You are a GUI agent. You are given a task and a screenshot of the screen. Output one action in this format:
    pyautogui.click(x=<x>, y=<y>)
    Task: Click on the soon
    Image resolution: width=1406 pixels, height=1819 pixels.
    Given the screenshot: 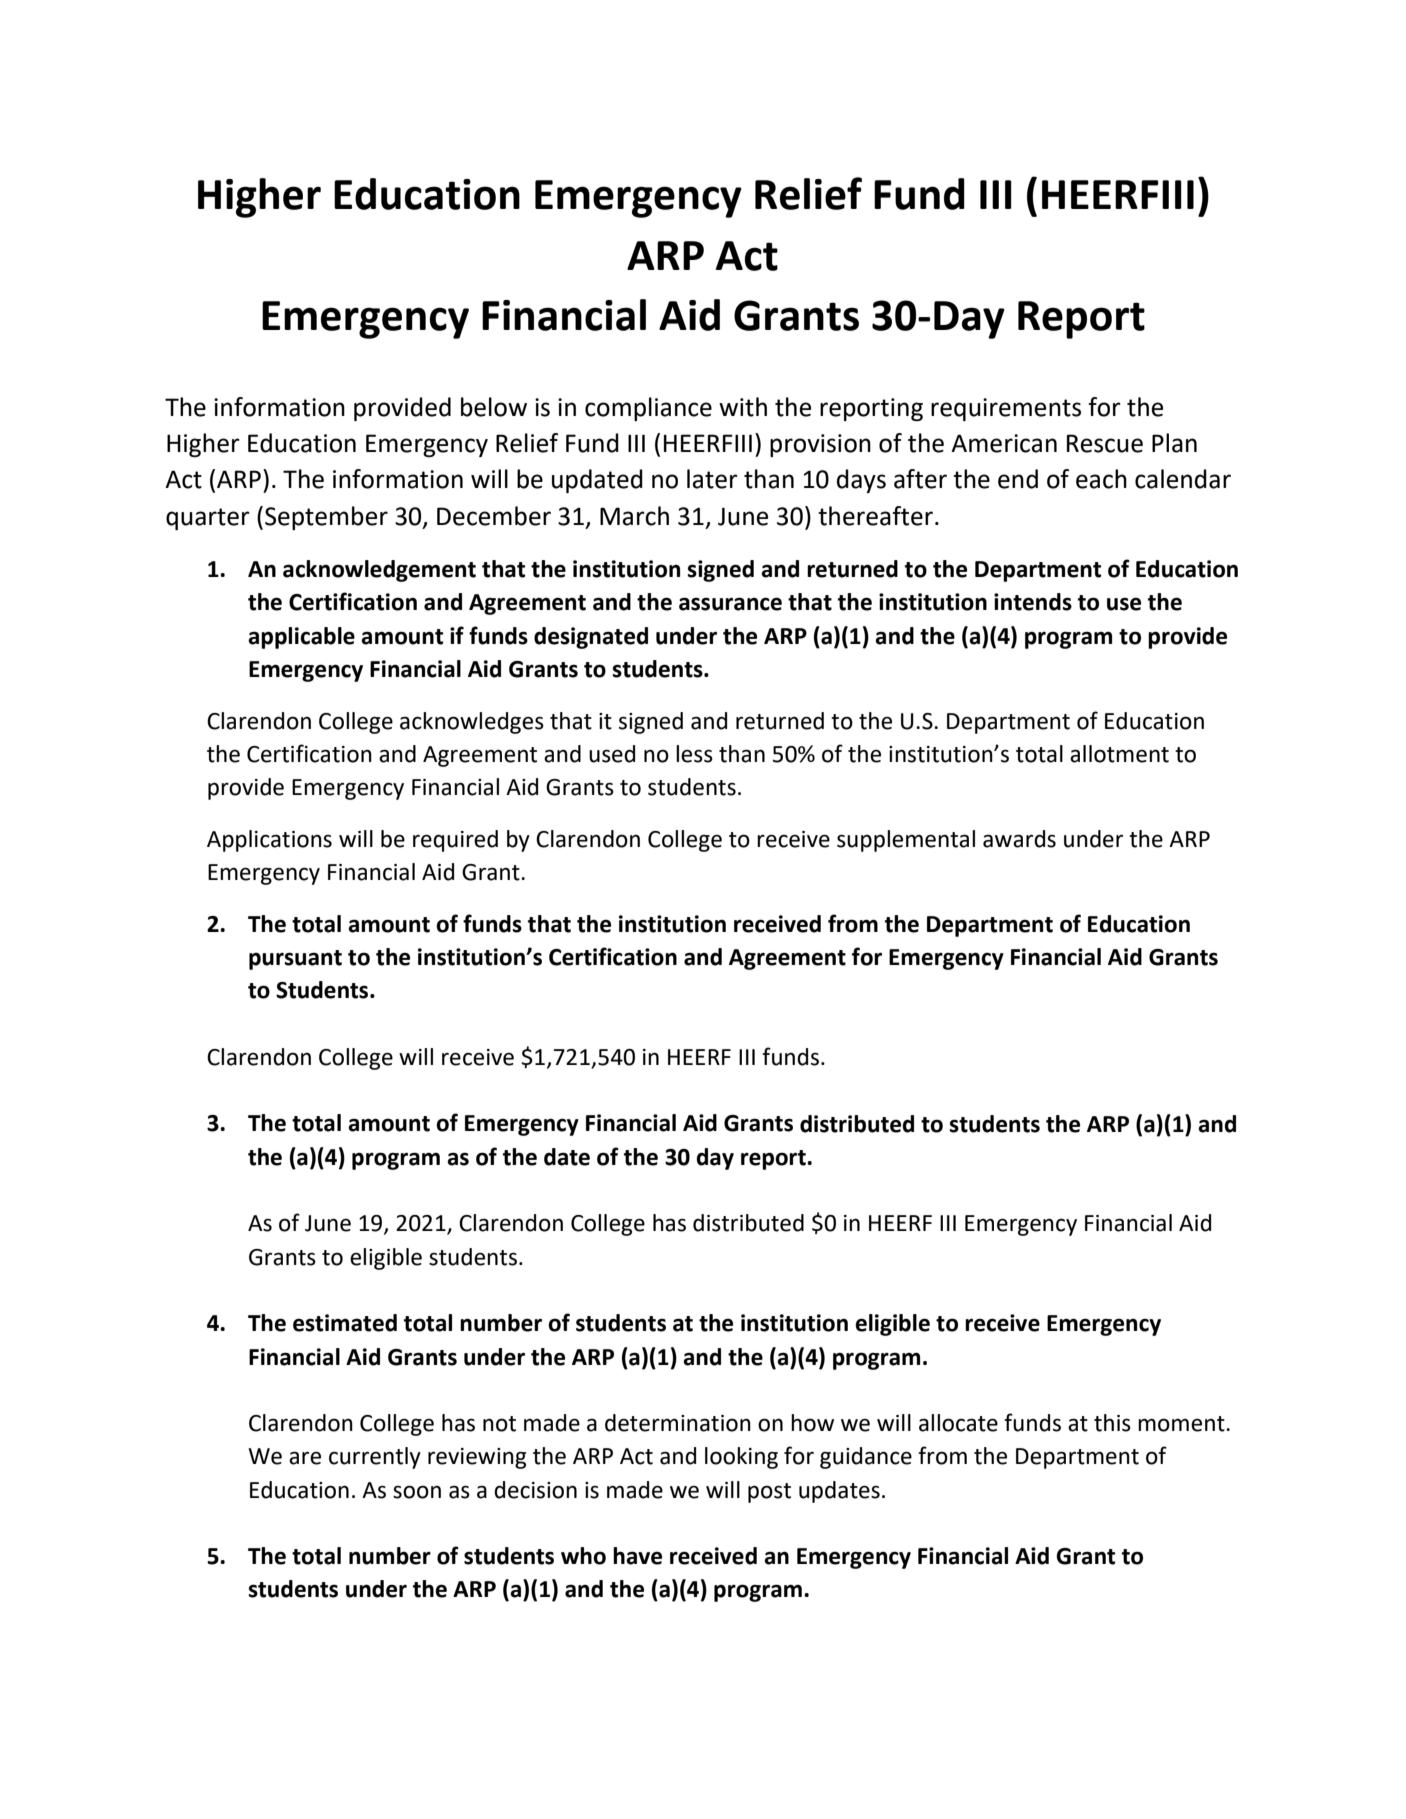 What is the action you would take?
    pyautogui.click(x=417, y=1492)
